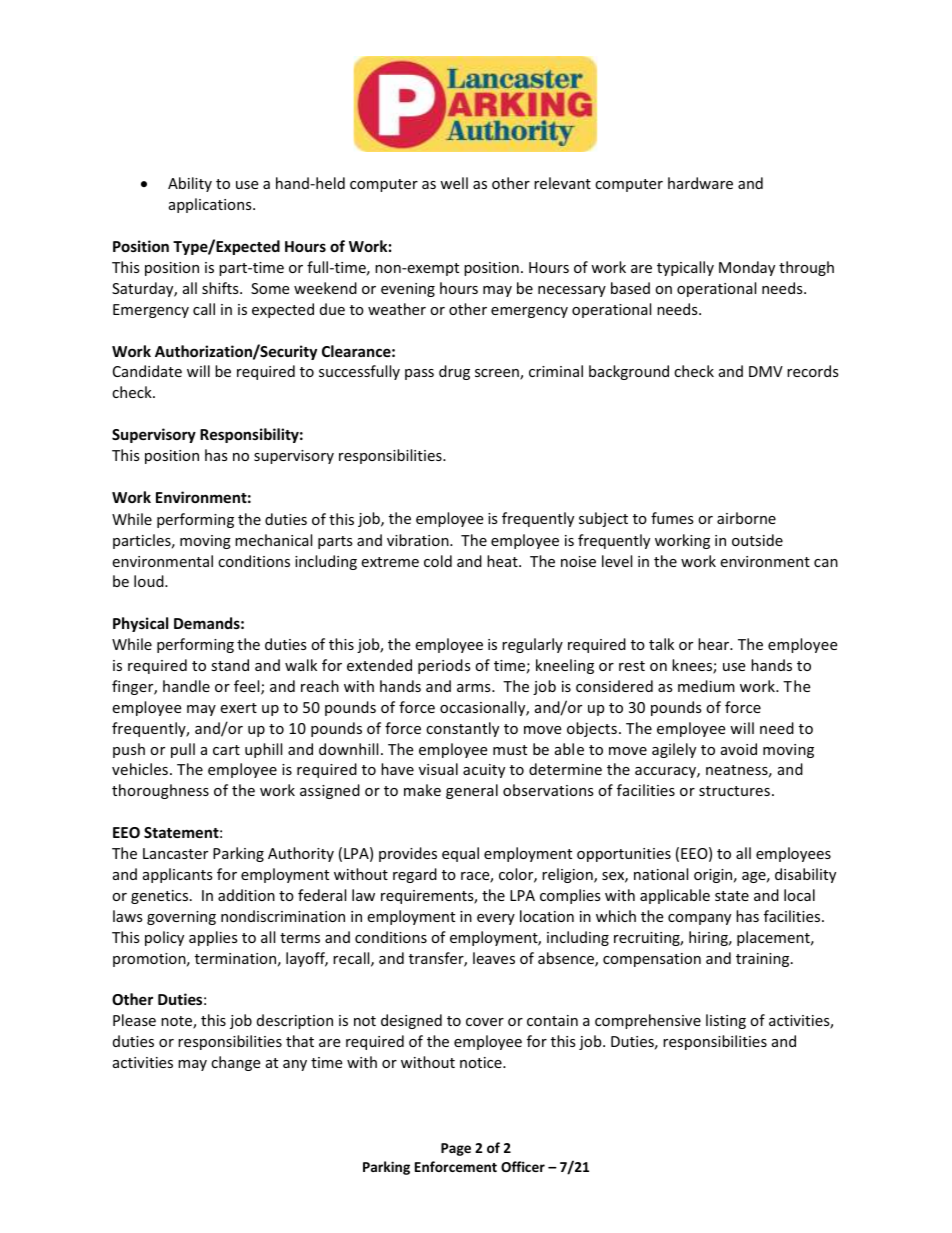 This page has width=952, height=1233. I want to click on periods, so click(444, 666).
